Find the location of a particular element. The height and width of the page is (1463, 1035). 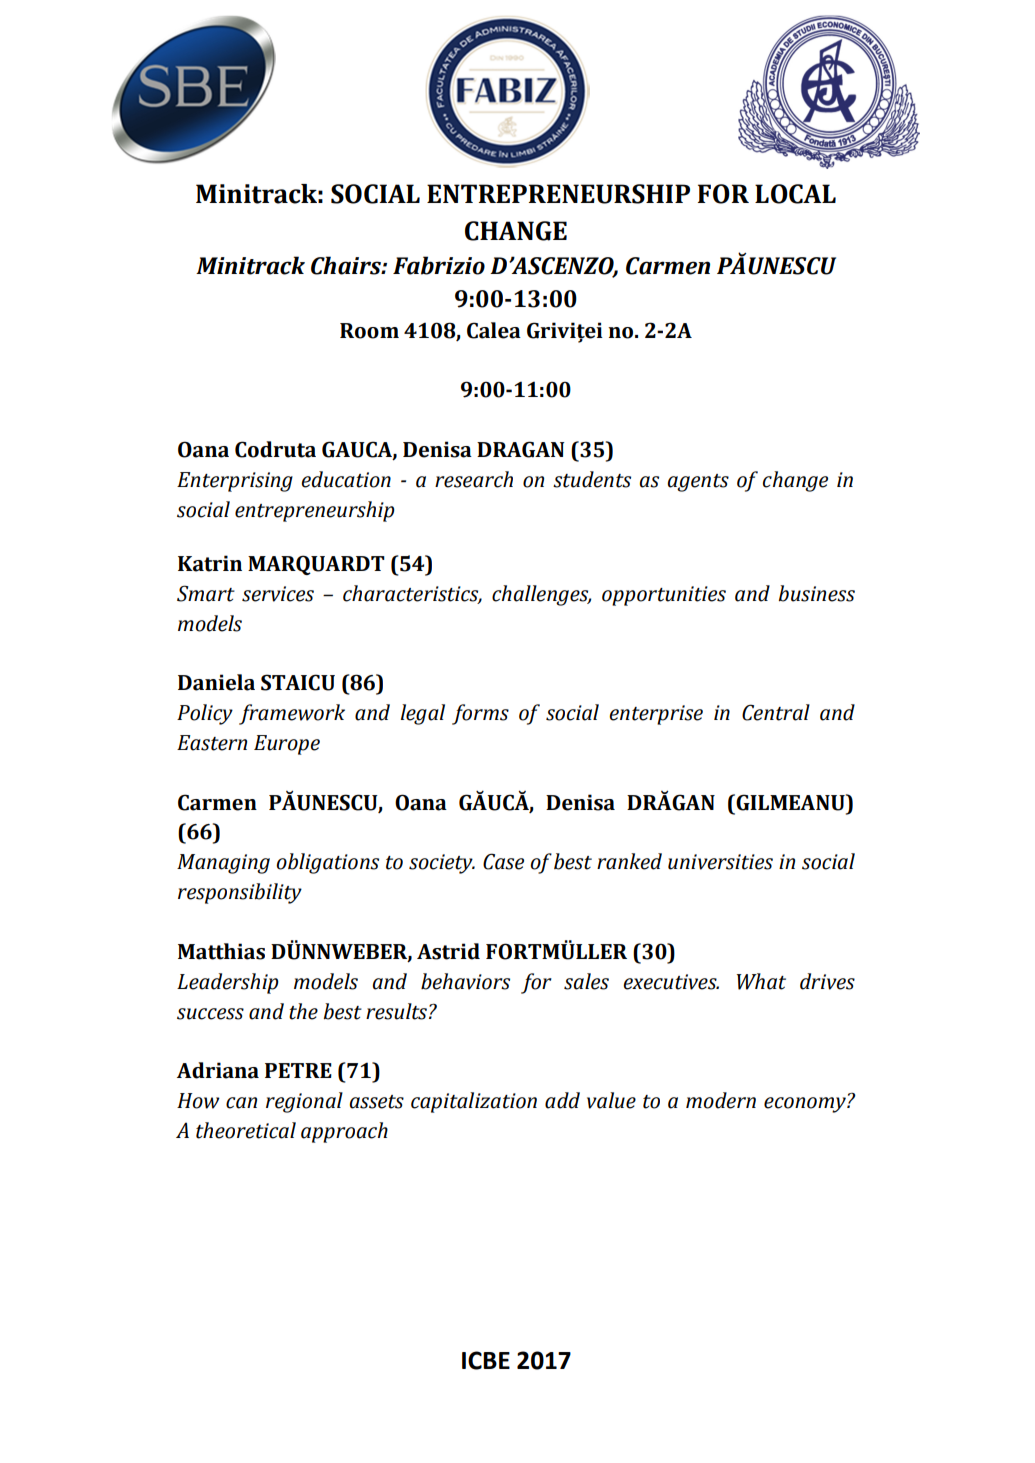

Central is located at coordinates (776, 712).
